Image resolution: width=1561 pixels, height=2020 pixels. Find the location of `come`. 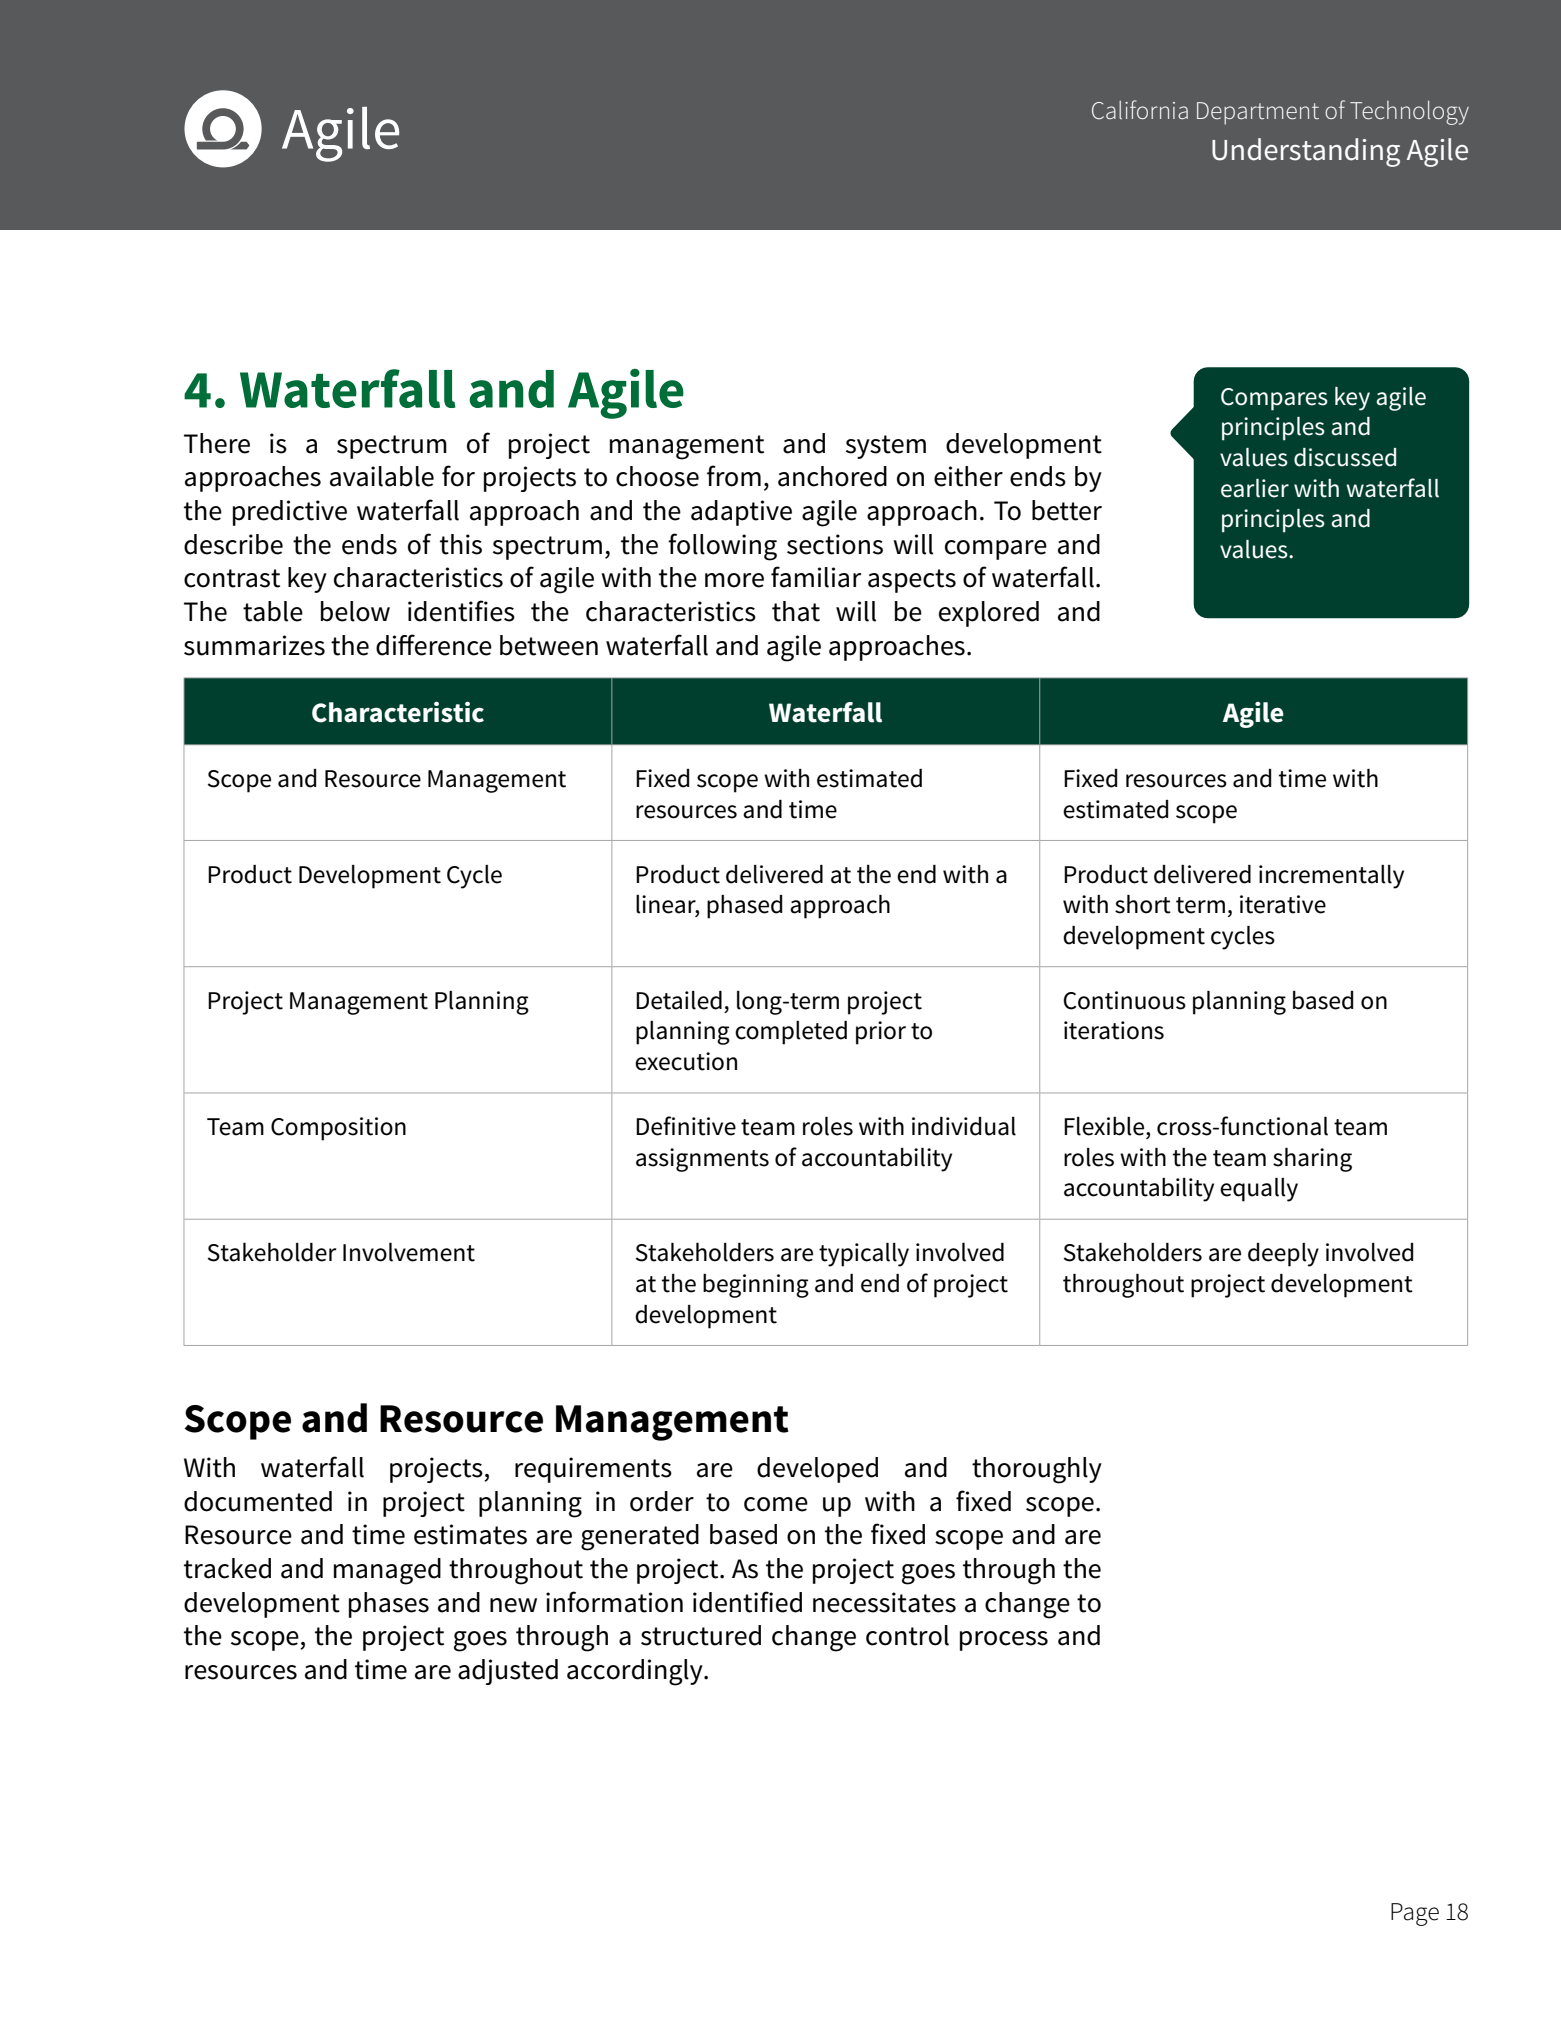

come is located at coordinates (776, 1504).
